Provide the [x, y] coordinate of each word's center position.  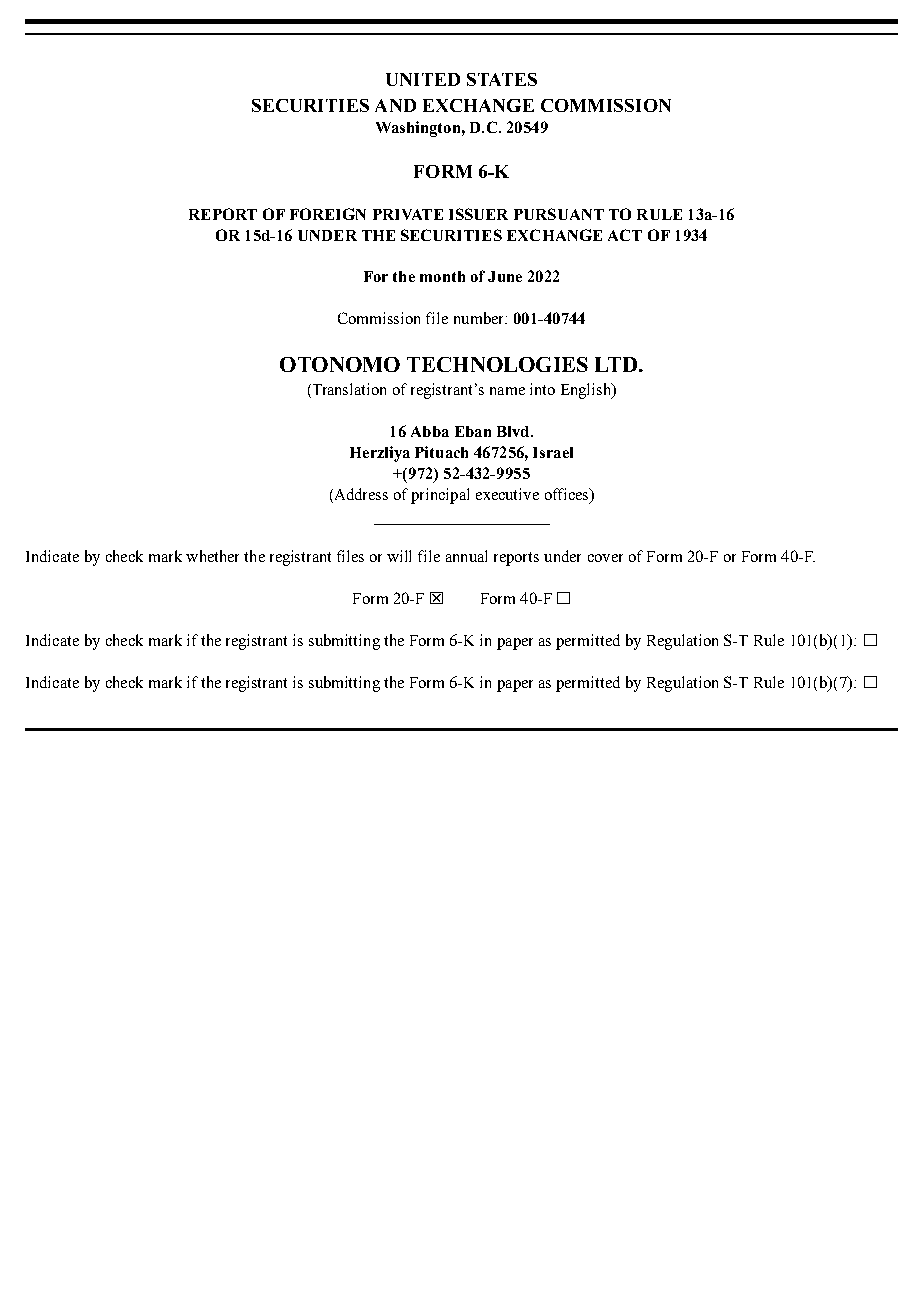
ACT [625, 235]
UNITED [423, 79]
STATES [502, 79]
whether [212, 556]
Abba [430, 431]
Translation [348, 389]
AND [395, 105]
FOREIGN [328, 214]
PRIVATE [408, 214]
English [587, 391]
